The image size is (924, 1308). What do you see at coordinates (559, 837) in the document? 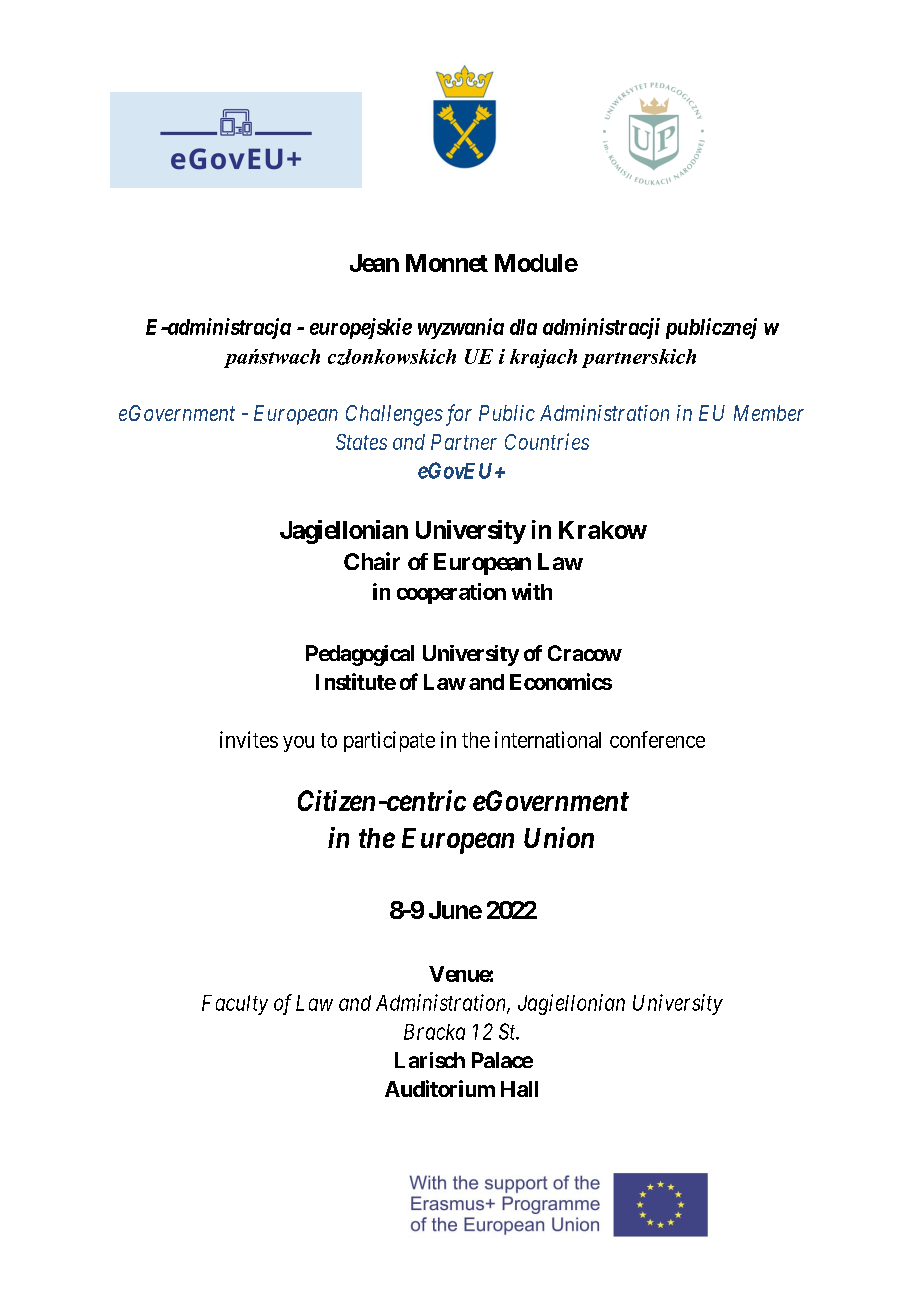
I see `Union` at bounding box center [559, 837].
